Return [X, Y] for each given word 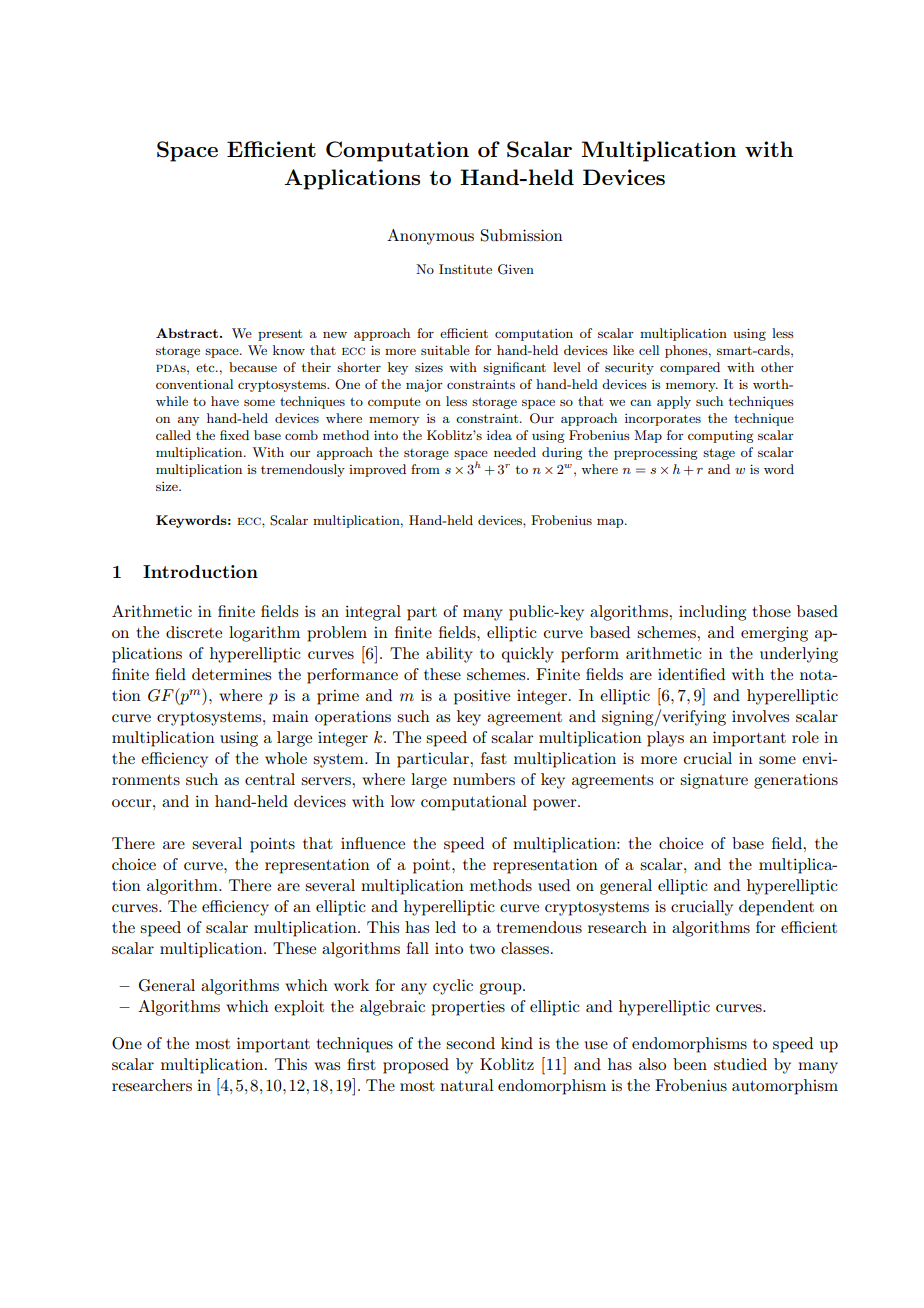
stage [719, 454]
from [425, 469]
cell [649, 350]
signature [714, 781]
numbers [484, 779]
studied [740, 1064]
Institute [465, 269]
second [470, 1043]
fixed [234, 435]
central [270, 779]
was [327, 1066]
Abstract [187, 333]
